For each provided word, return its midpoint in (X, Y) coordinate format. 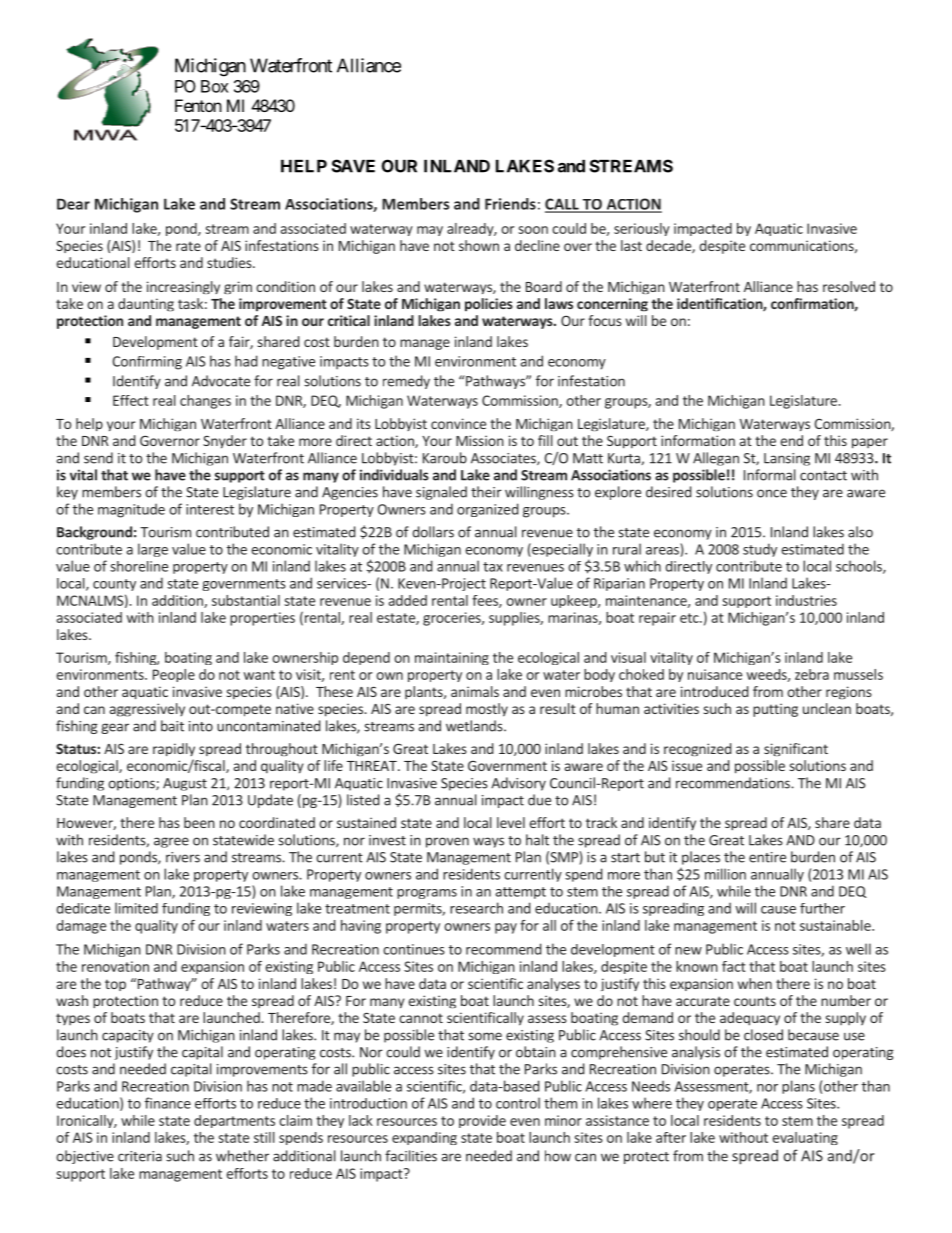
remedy (406, 382)
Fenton (198, 105)
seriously (642, 229)
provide (482, 1121)
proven (447, 842)
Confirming (147, 363)
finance (168, 1103)
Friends (510, 204)
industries (806, 600)
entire (767, 857)
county (114, 585)
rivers (183, 857)
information (698, 440)
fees (486, 601)
